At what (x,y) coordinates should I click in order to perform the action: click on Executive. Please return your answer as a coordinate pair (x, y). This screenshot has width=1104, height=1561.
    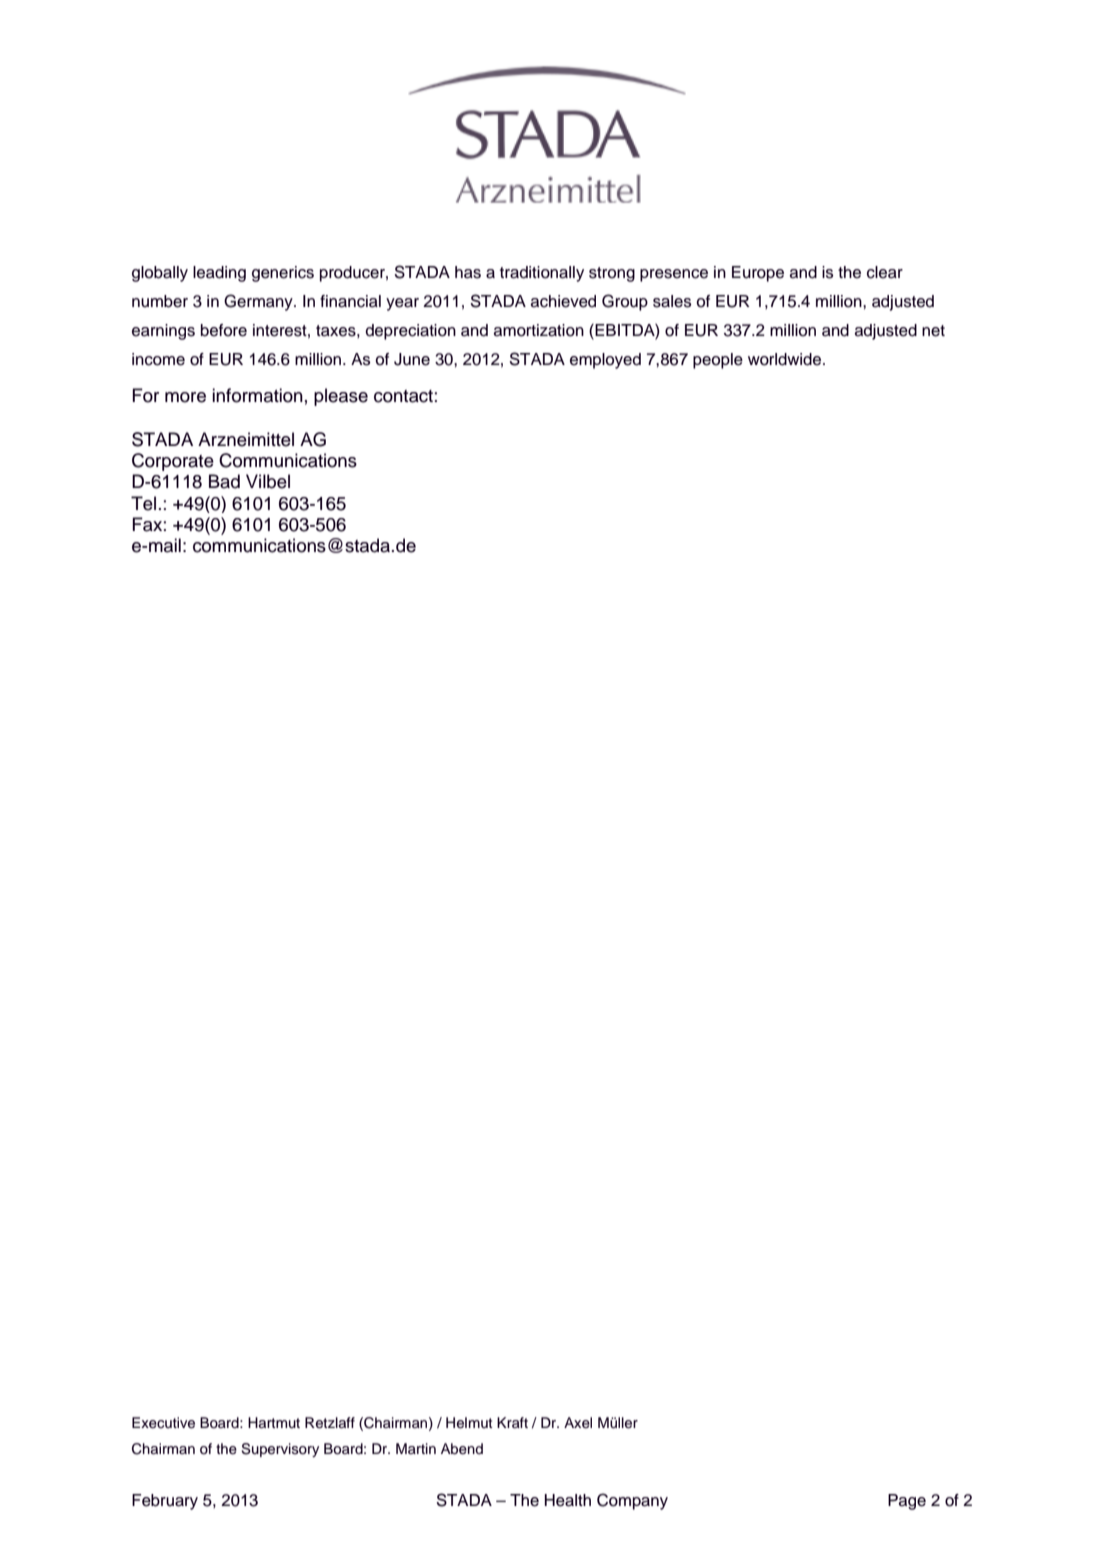
    Looking at the image, I should click on (163, 1423).
